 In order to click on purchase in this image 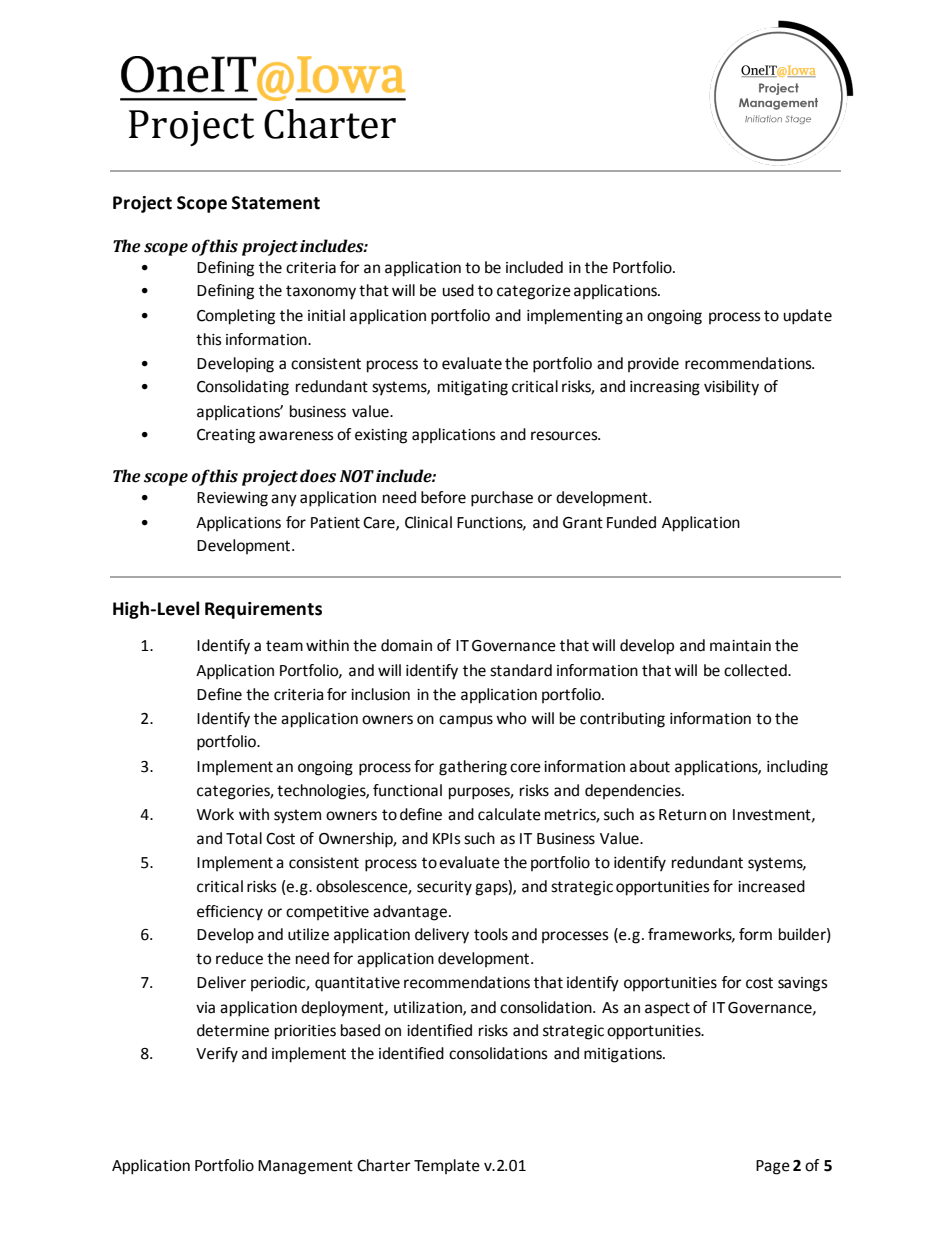, I will do `click(502, 499)`.
